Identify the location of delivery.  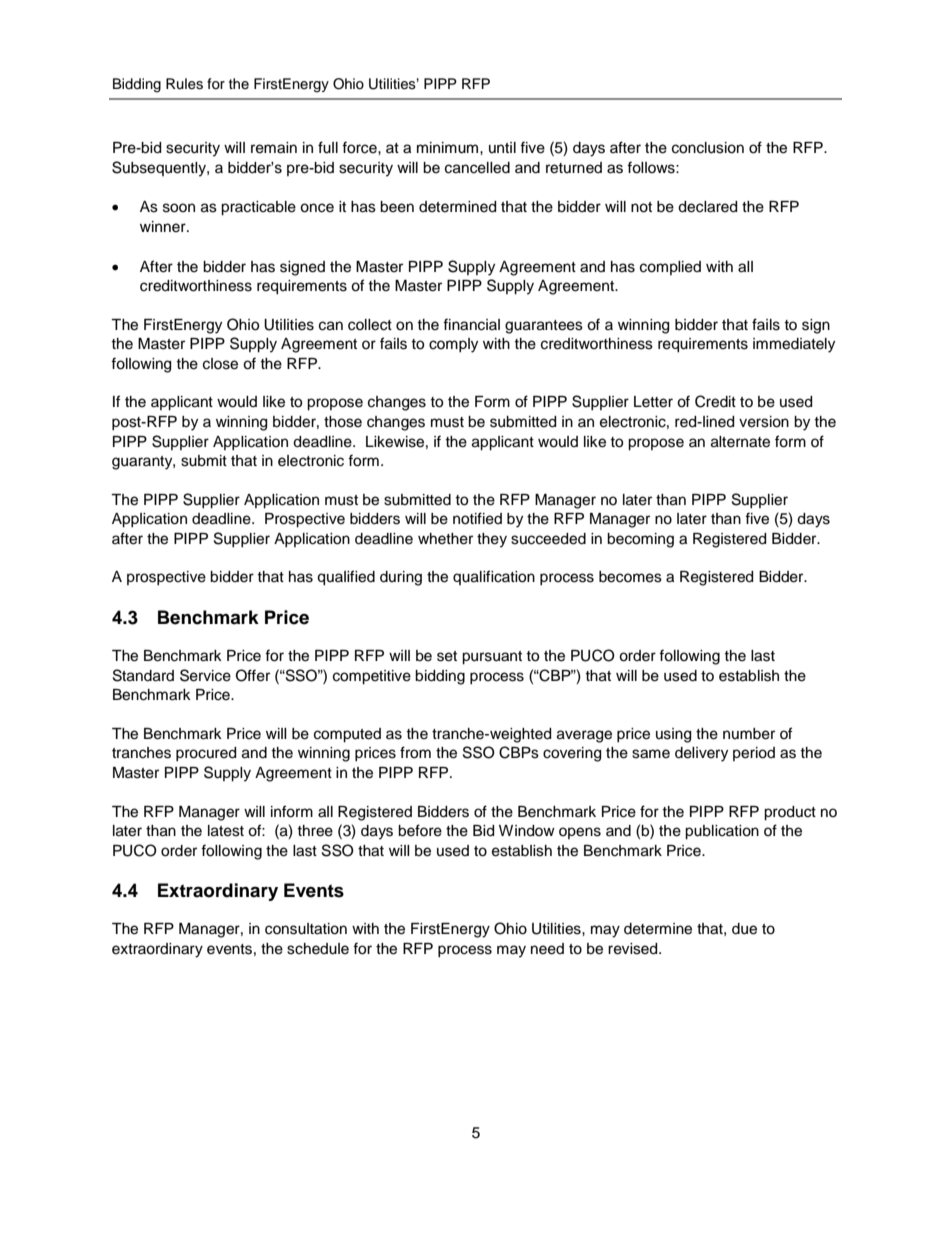
(701, 754).
